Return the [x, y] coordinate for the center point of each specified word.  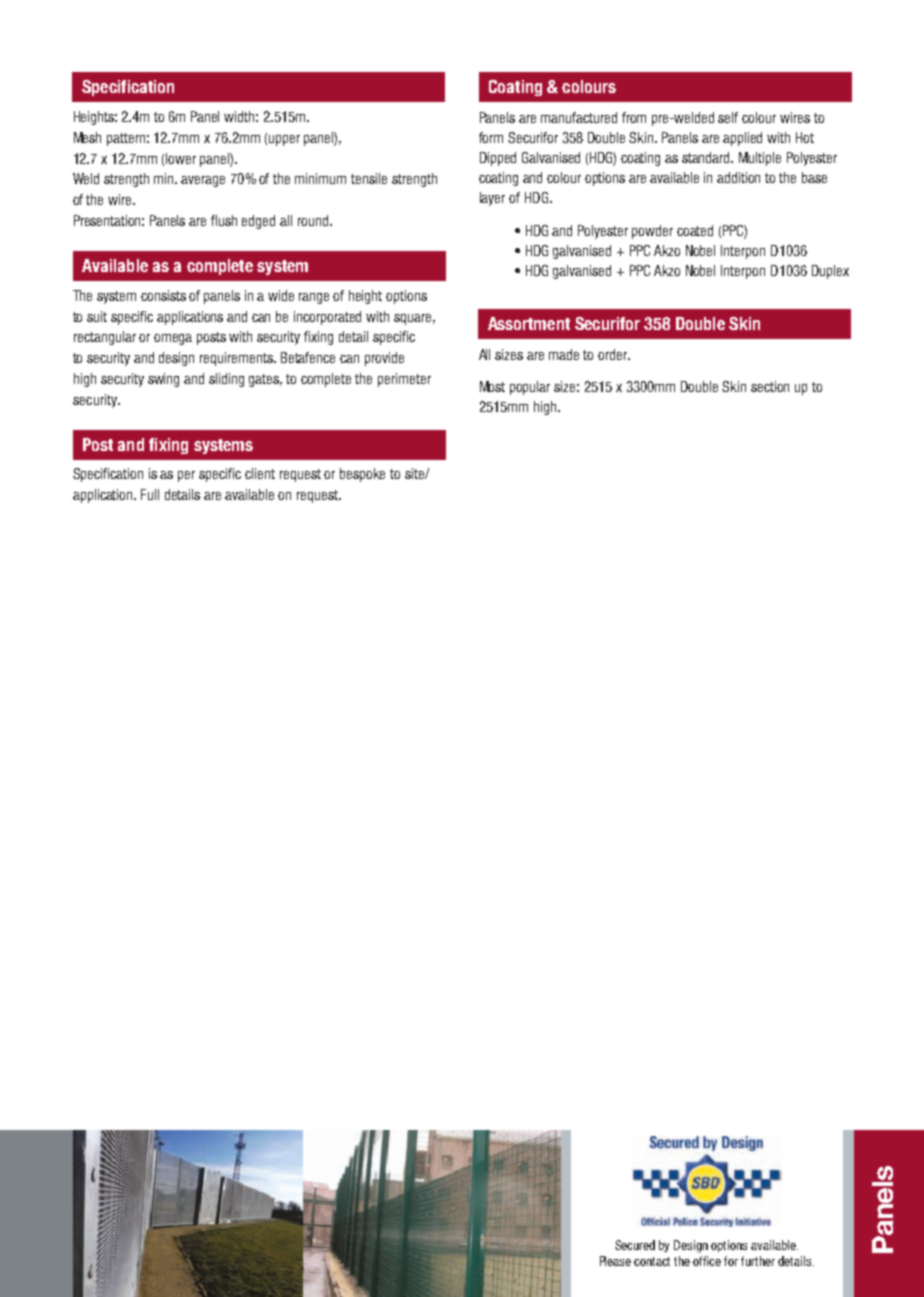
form [491, 137]
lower [181, 158]
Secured [635, 1245]
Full [150, 494]
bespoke [362, 475]
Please [615, 1261]
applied [742, 139]
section [770, 386]
